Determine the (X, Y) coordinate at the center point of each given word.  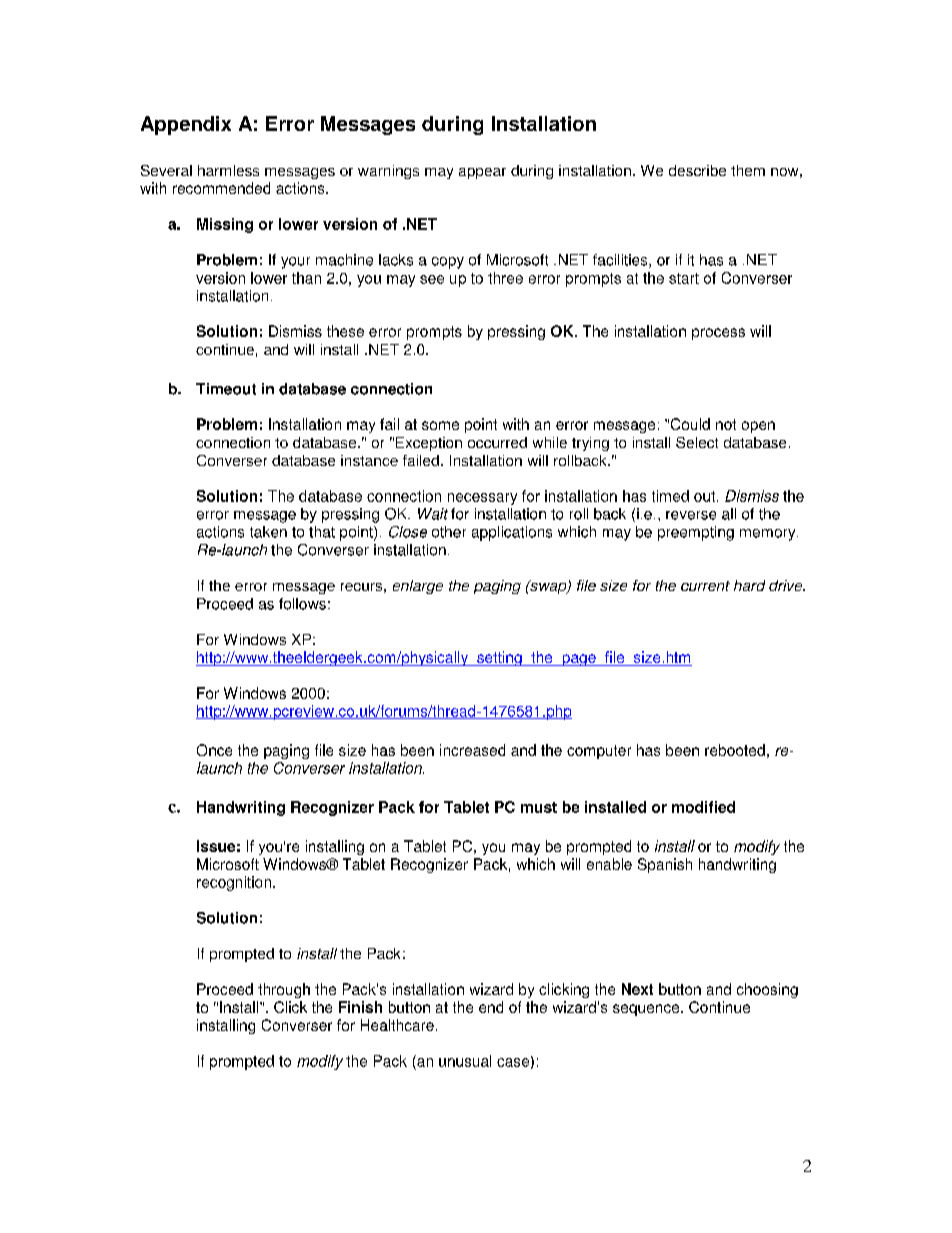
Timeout (226, 389)
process (718, 334)
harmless (228, 170)
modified (703, 807)
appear (482, 173)
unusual (465, 1061)
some (440, 425)
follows (302, 604)
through (284, 990)
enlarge (418, 587)
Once (214, 750)
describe (697, 170)
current (705, 586)
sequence (647, 1010)
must (539, 807)
